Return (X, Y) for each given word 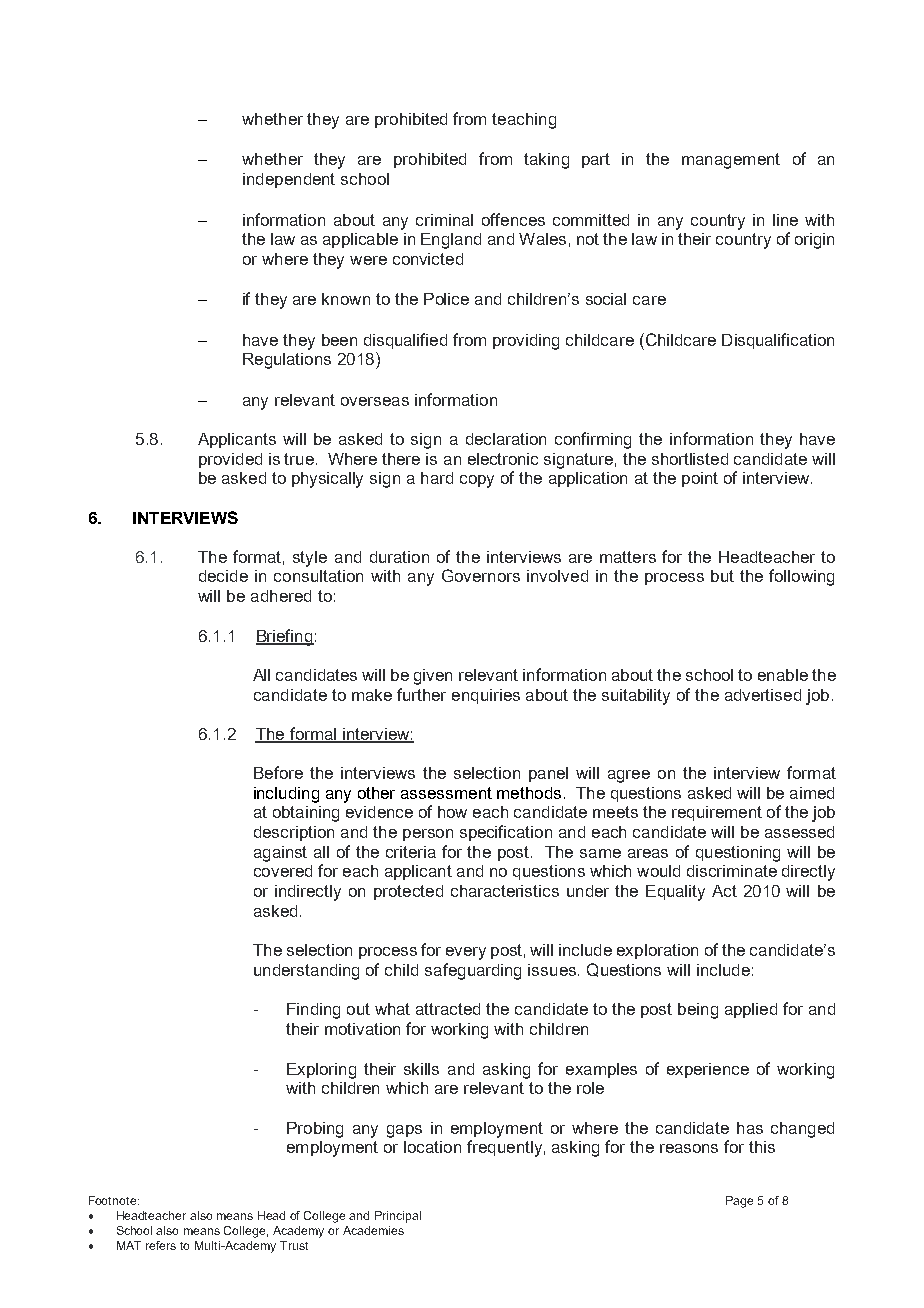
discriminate (732, 871)
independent (289, 180)
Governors (481, 575)
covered (283, 871)
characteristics (505, 891)
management (731, 161)
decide (223, 576)
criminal (444, 220)
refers (161, 1245)
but (722, 576)
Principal (398, 1217)
